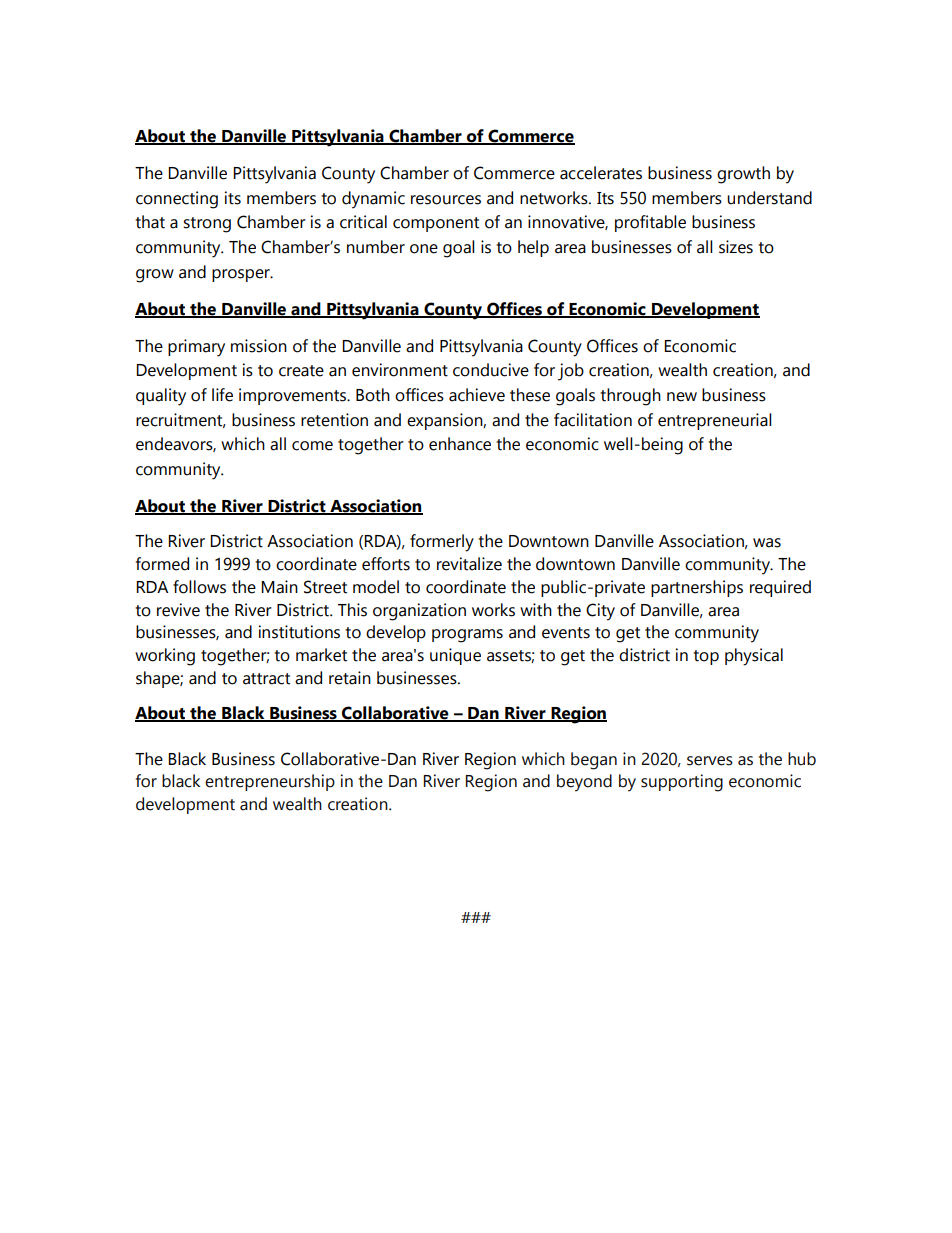  Describe the element at coordinates (491, 370) in the image. I see `conducive` at that location.
